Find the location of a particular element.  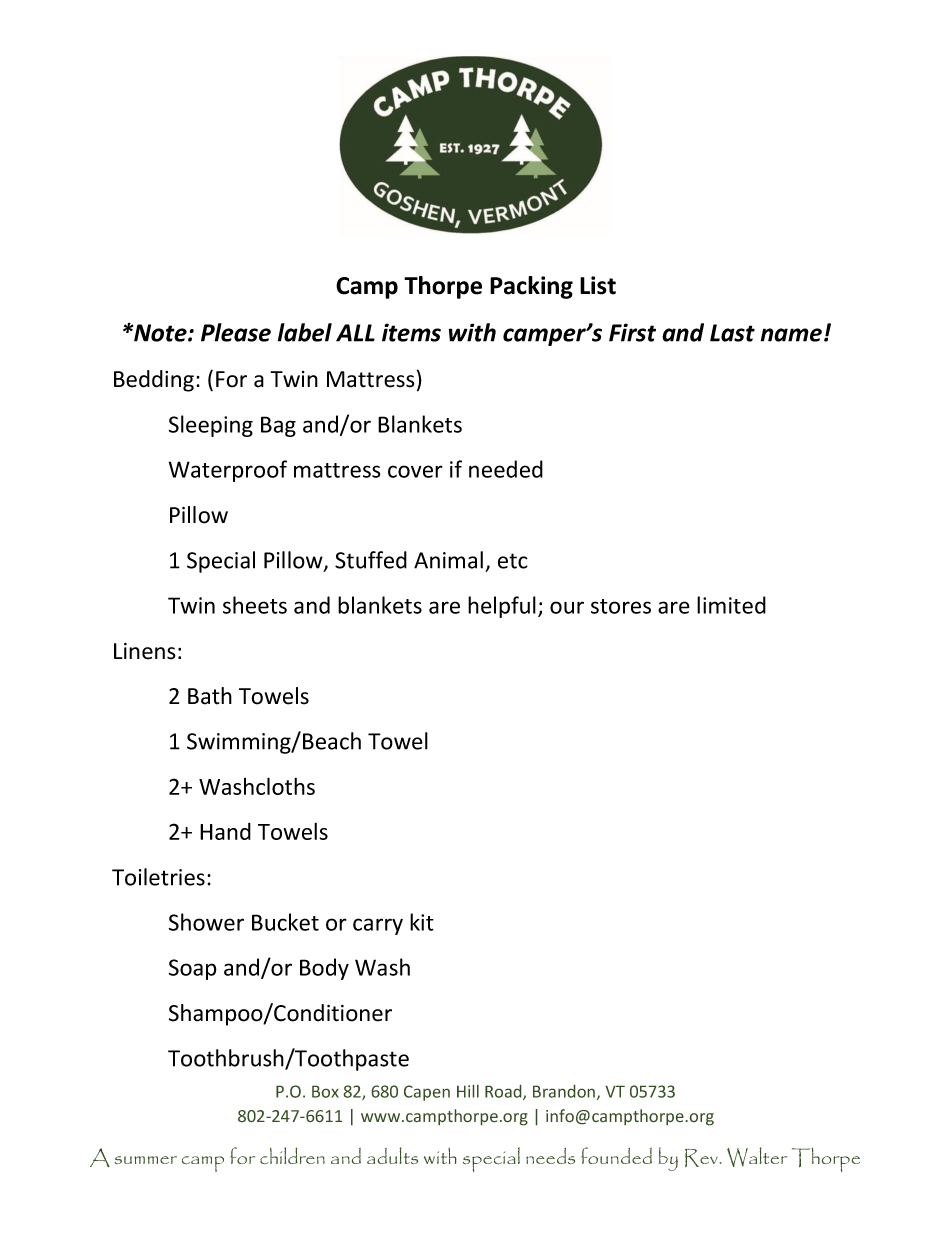

Waterproof is located at coordinates (228, 471).
